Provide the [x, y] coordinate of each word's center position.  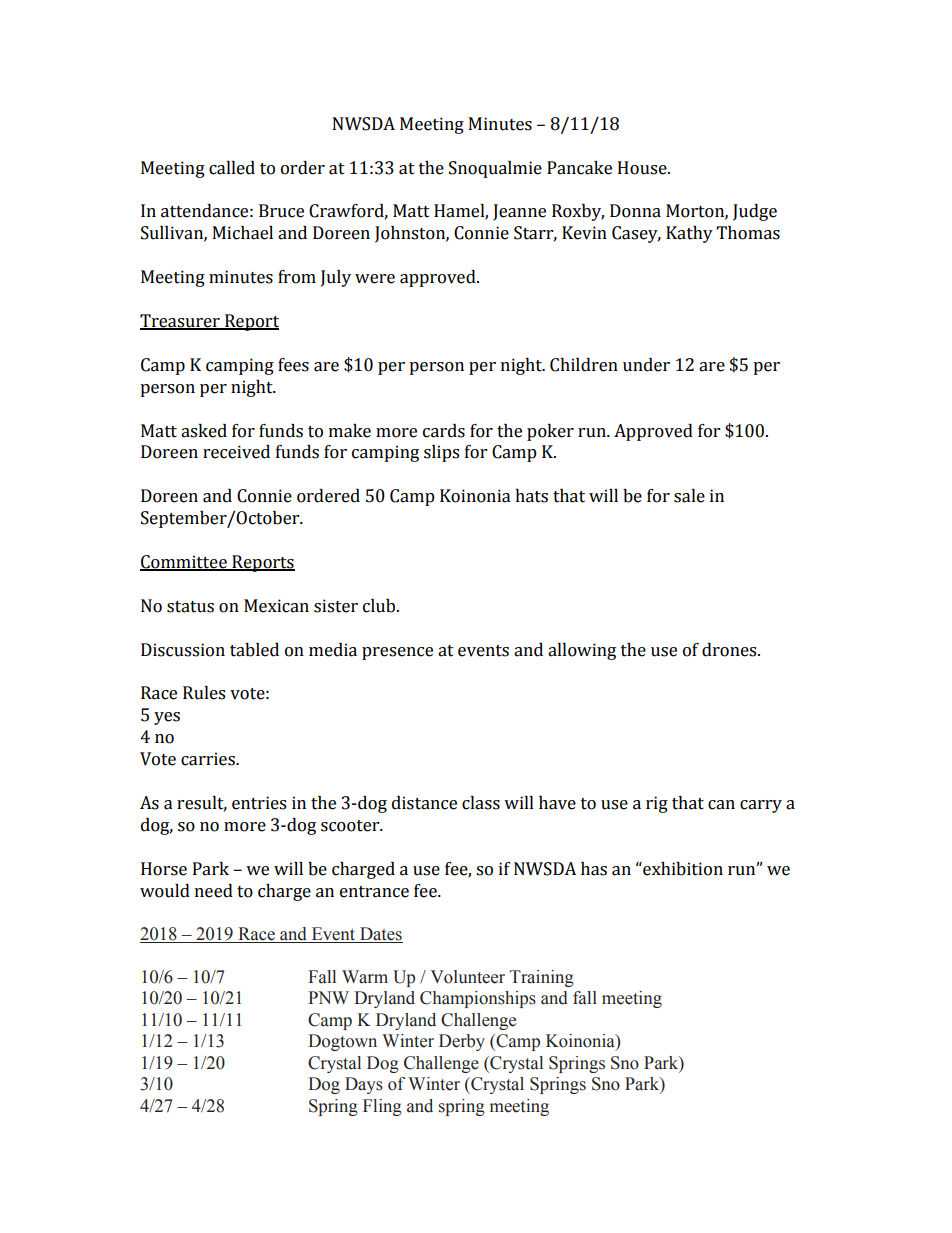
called [232, 168]
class [481, 803]
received [236, 452]
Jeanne [519, 212]
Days [364, 1085]
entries [259, 803]
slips [441, 453]
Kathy [689, 234]
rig [657, 804]
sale [689, 496]
